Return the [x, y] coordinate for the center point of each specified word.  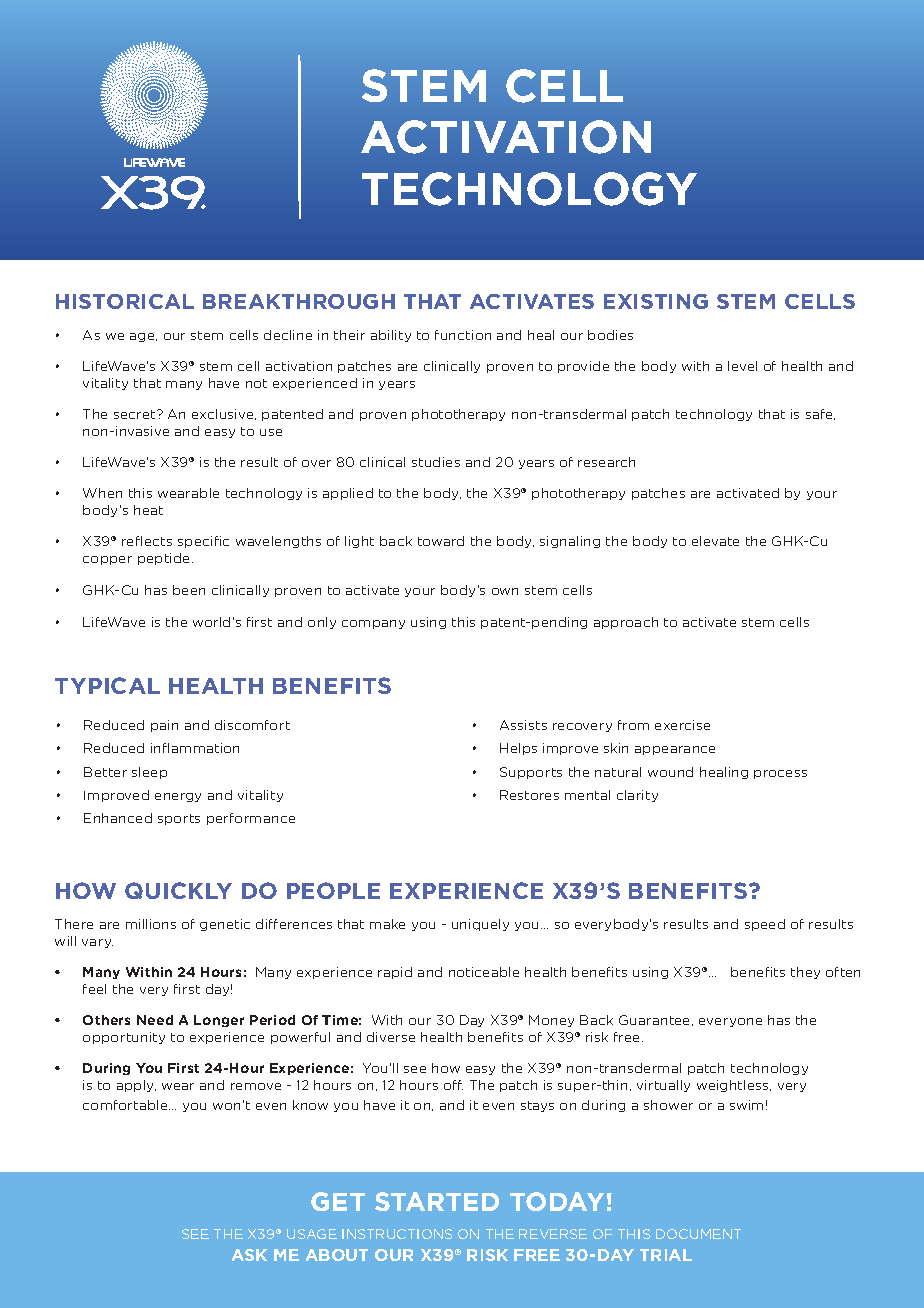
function [463, 335]
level [742, 366]
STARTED [437, 1201]
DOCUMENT [698, 1234]
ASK [249, 1255]
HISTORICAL [125, 301]
